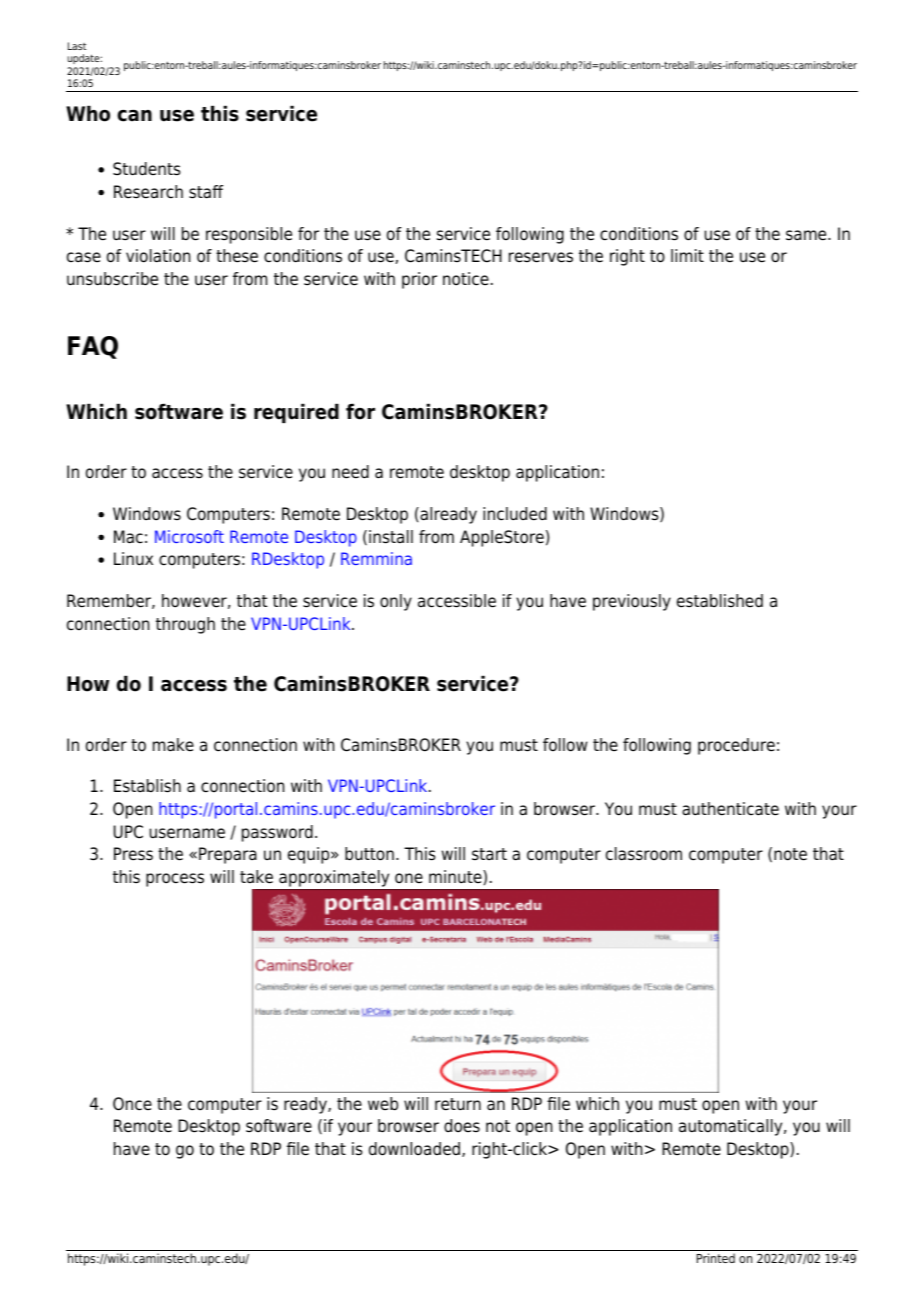 The width and height of the screenshot is (924, 1308). Describe the element at coordinates (541, 257) in the screenshot. I see `reserves` at that location.
